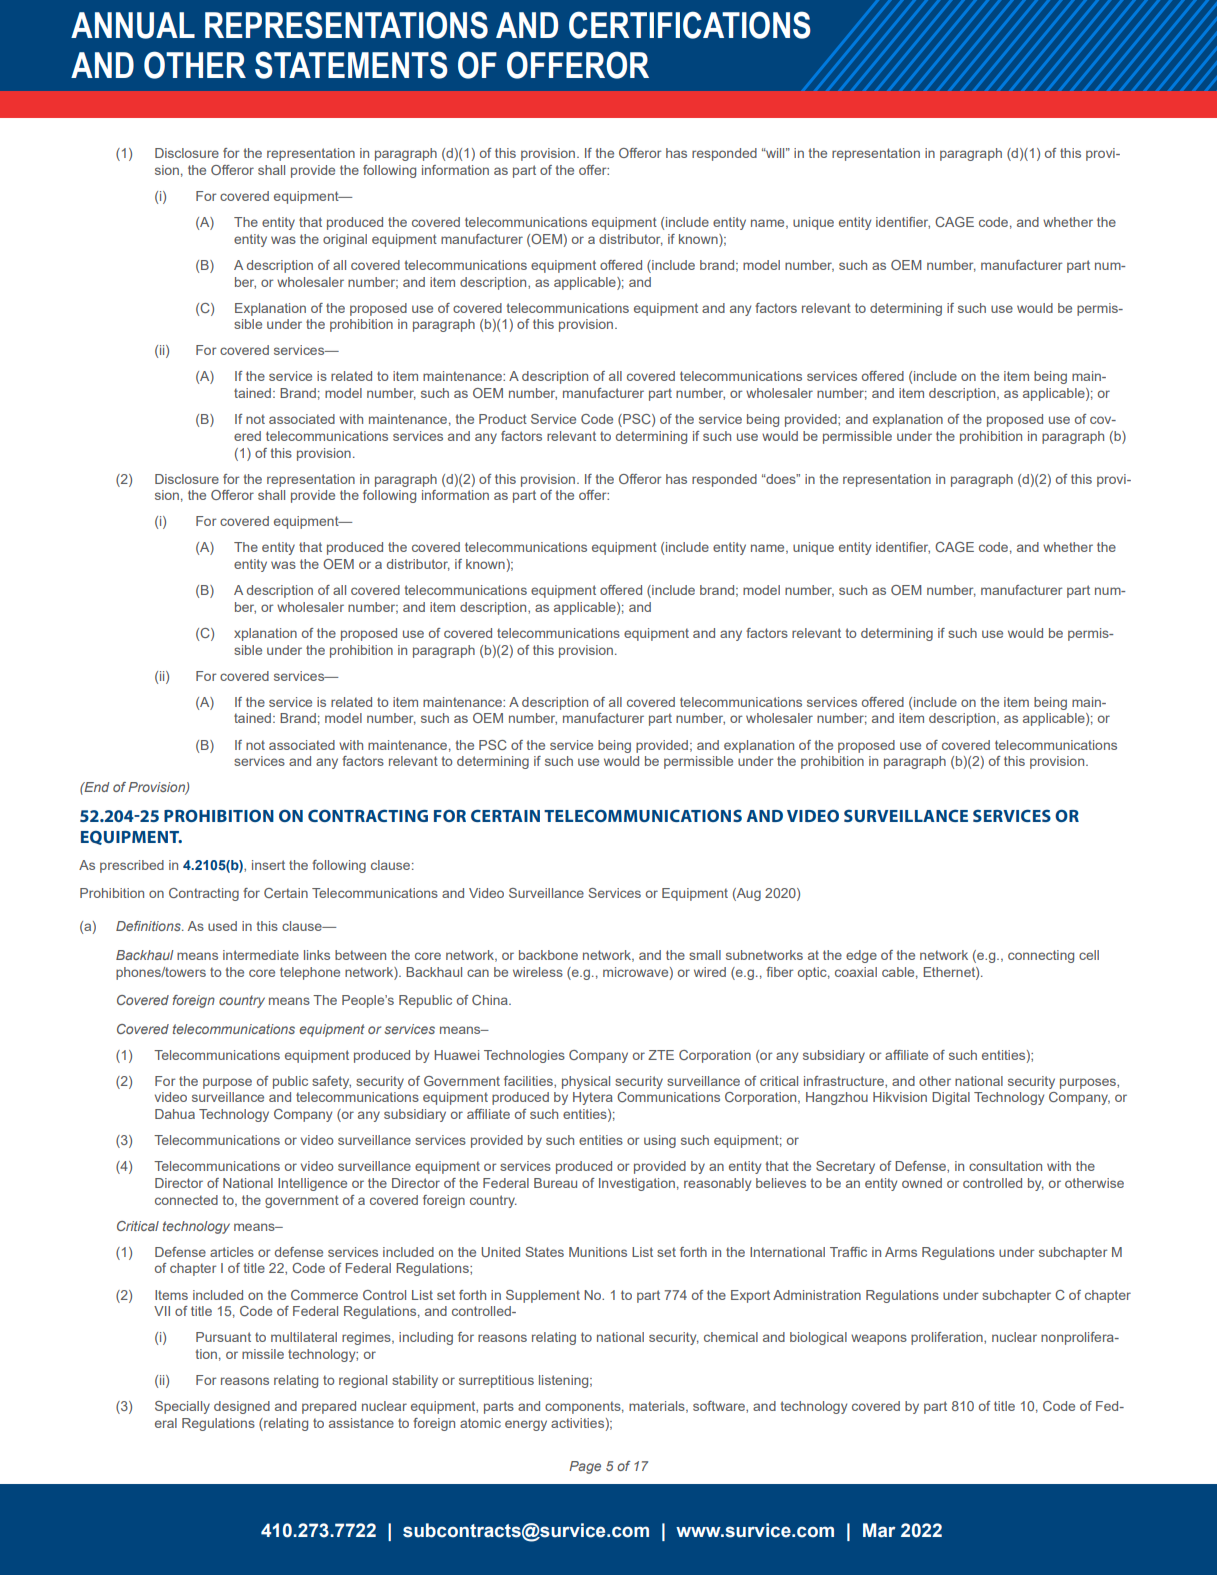 This document has width=1217, height=1575. Describe the element at coordinates (351, 65) in the document. I see `STATEMENTS` at that location.
